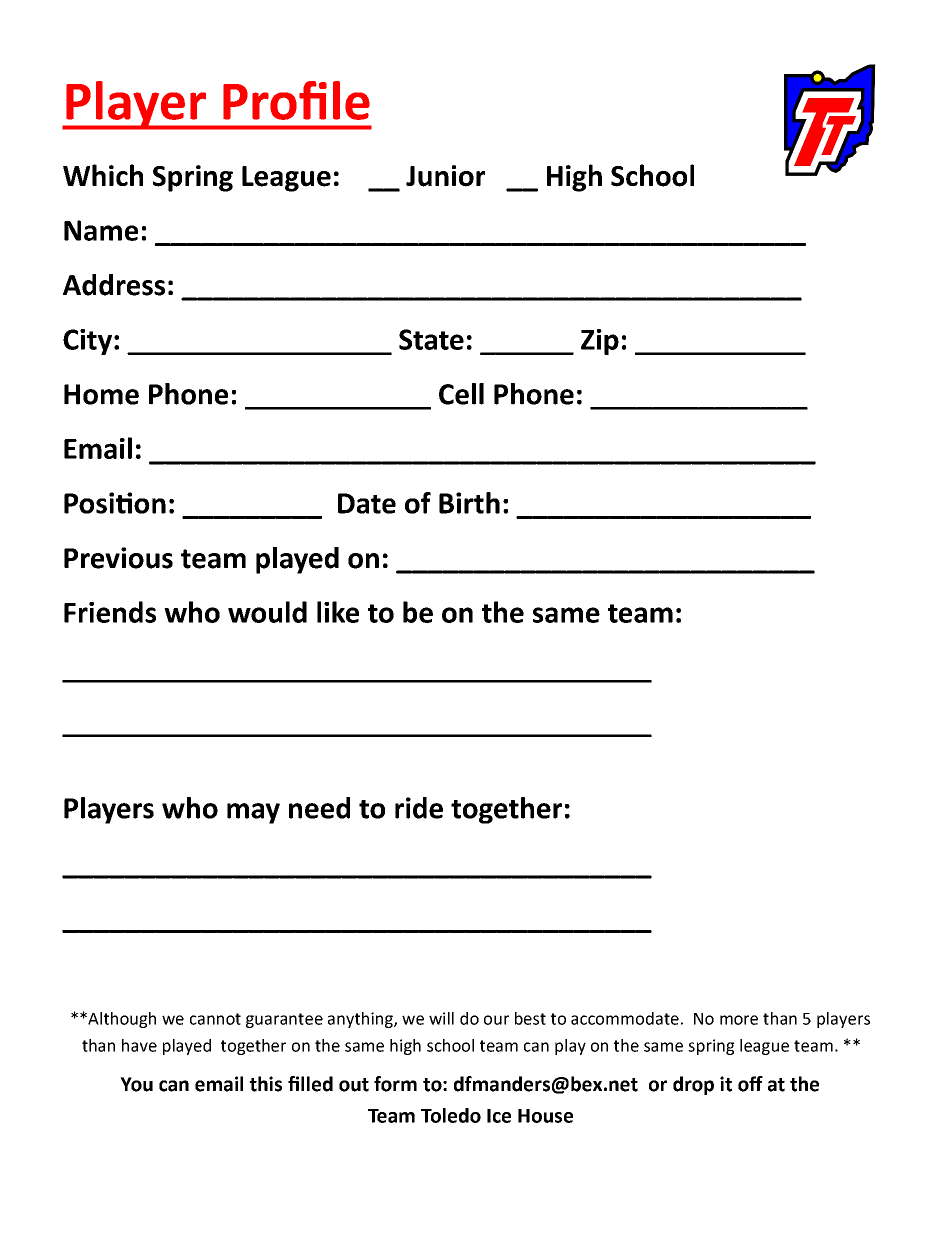  Describe the element at coordinates (693, 1085) in the page. I see `drop` at that location.
